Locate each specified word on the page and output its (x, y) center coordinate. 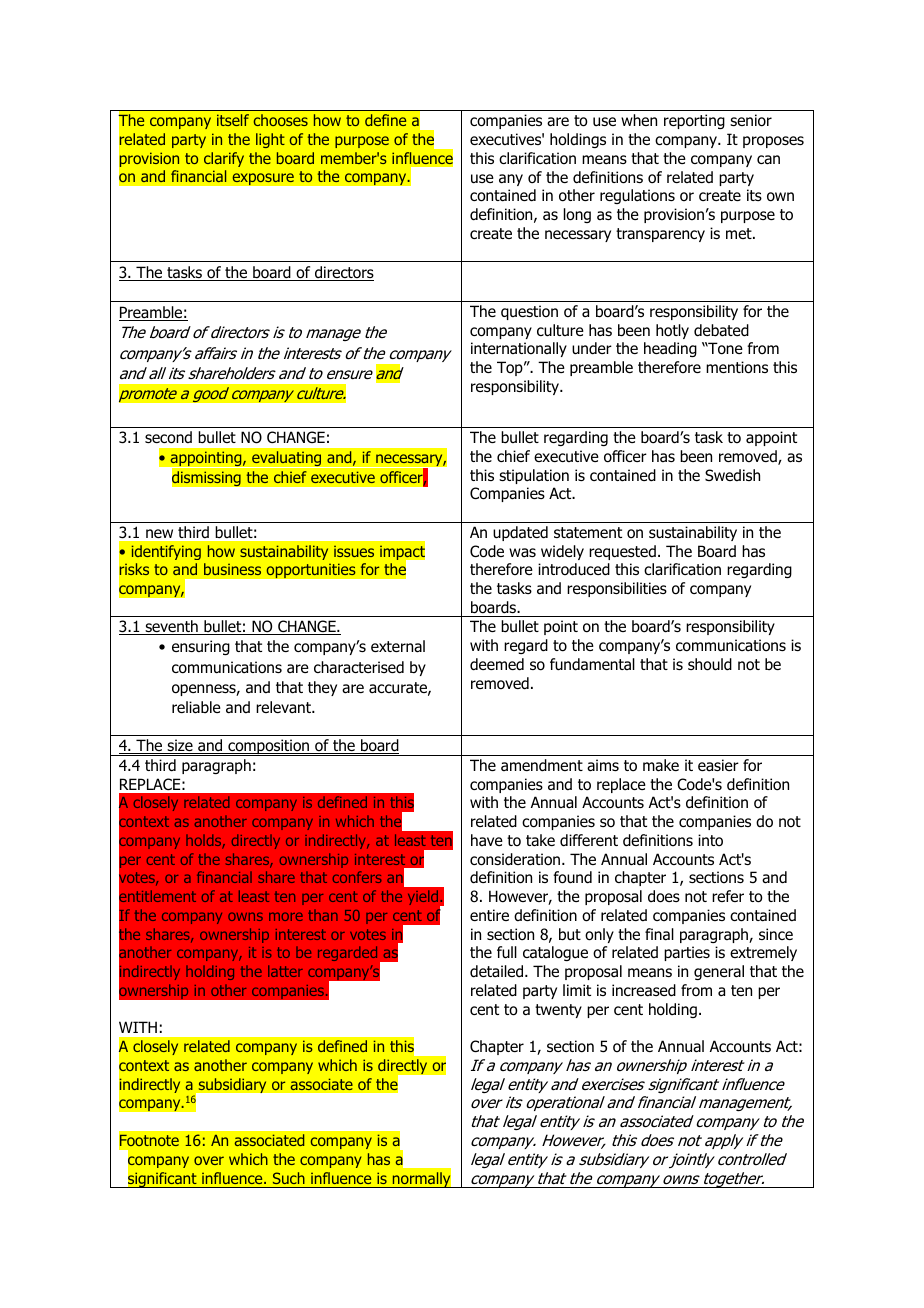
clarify (224, 159)
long (577, 215)
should (710, 664)
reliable (196, 707)
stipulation (534, 476)
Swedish (732, 475)
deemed (497, 664)
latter (285, 971)
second (168, 437)
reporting (694, 121)
